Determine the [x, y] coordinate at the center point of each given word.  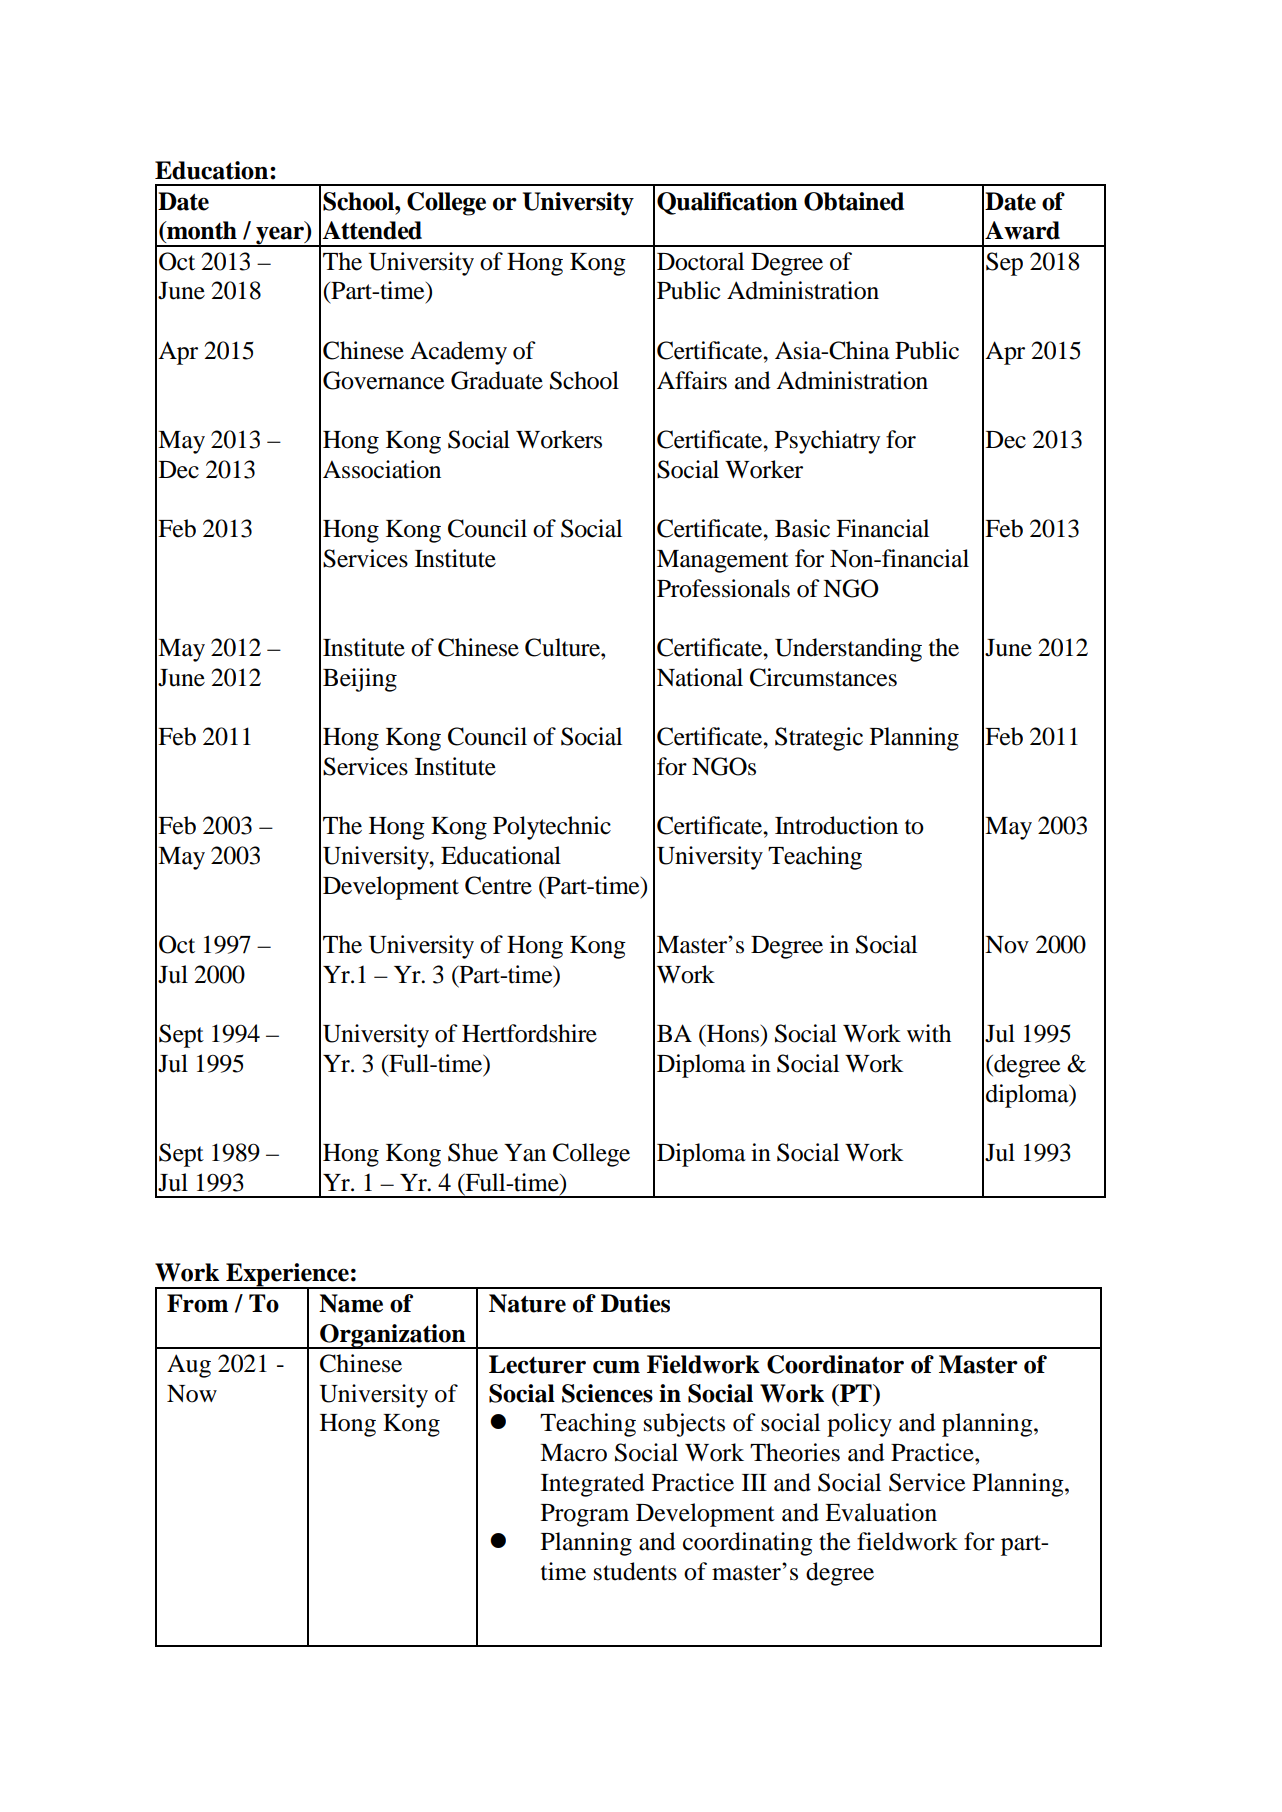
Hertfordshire [529, 1033]
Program [585, 1515]
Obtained [854, 201]
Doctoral [700, 261]
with [929, 1033]
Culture [563, 647]
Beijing [360, 680]
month [201, 230]
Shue [473, 1152]
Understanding [848, 650]
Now [192, 1394]
